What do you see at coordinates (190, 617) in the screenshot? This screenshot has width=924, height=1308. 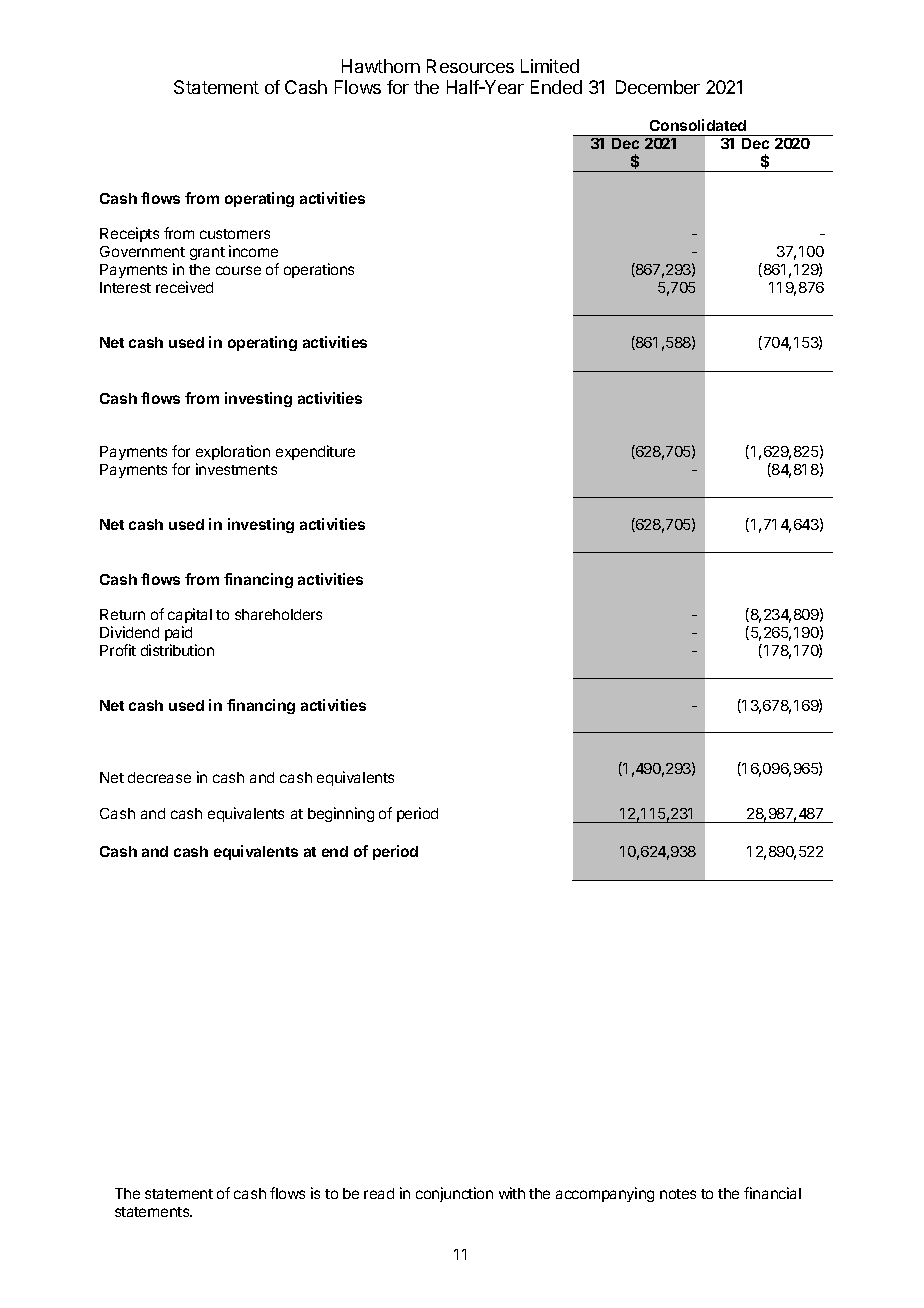 I see `capital` at bounding box center [190, 617].
